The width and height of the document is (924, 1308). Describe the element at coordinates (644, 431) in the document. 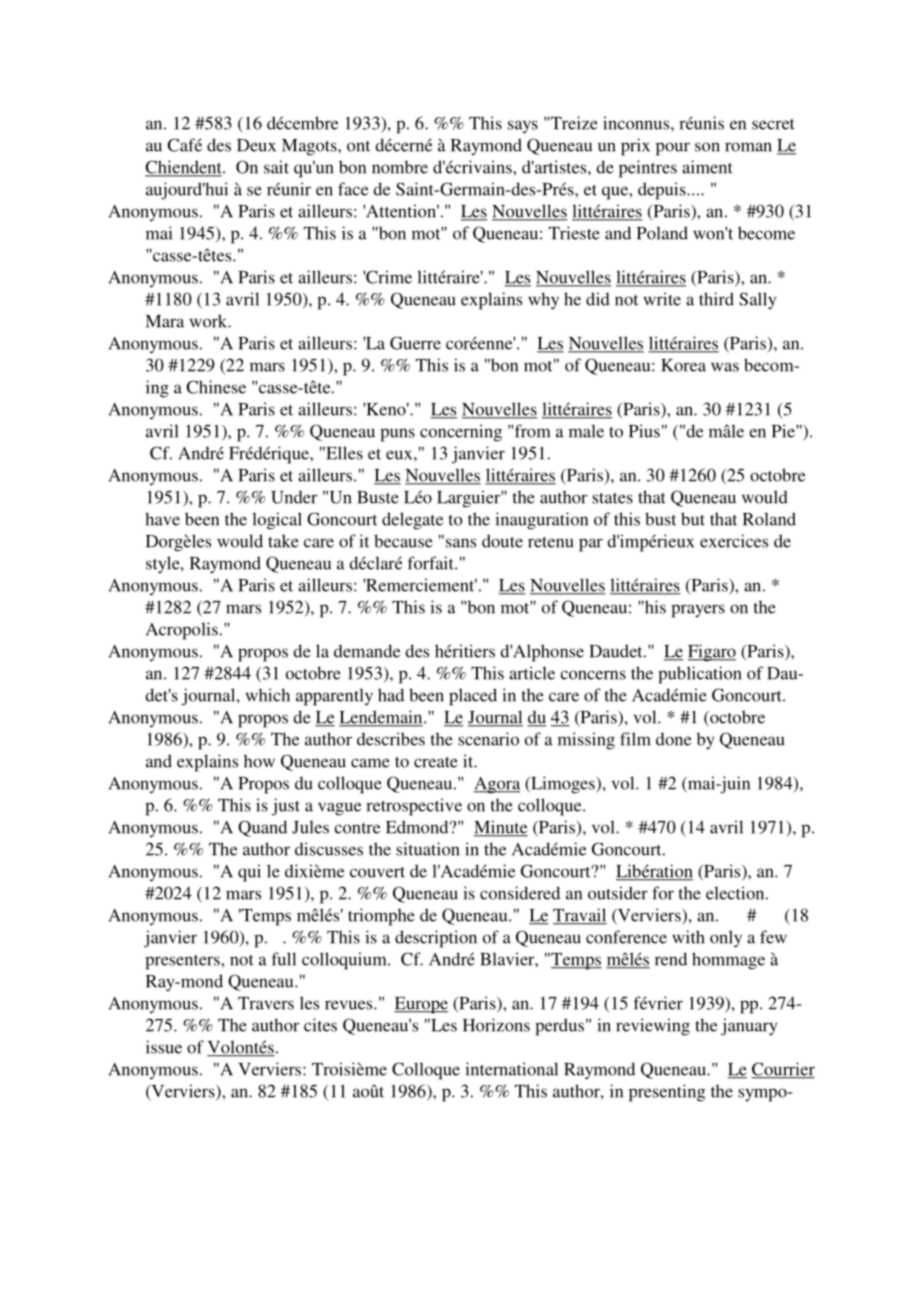

I see `Pius` at that location.
